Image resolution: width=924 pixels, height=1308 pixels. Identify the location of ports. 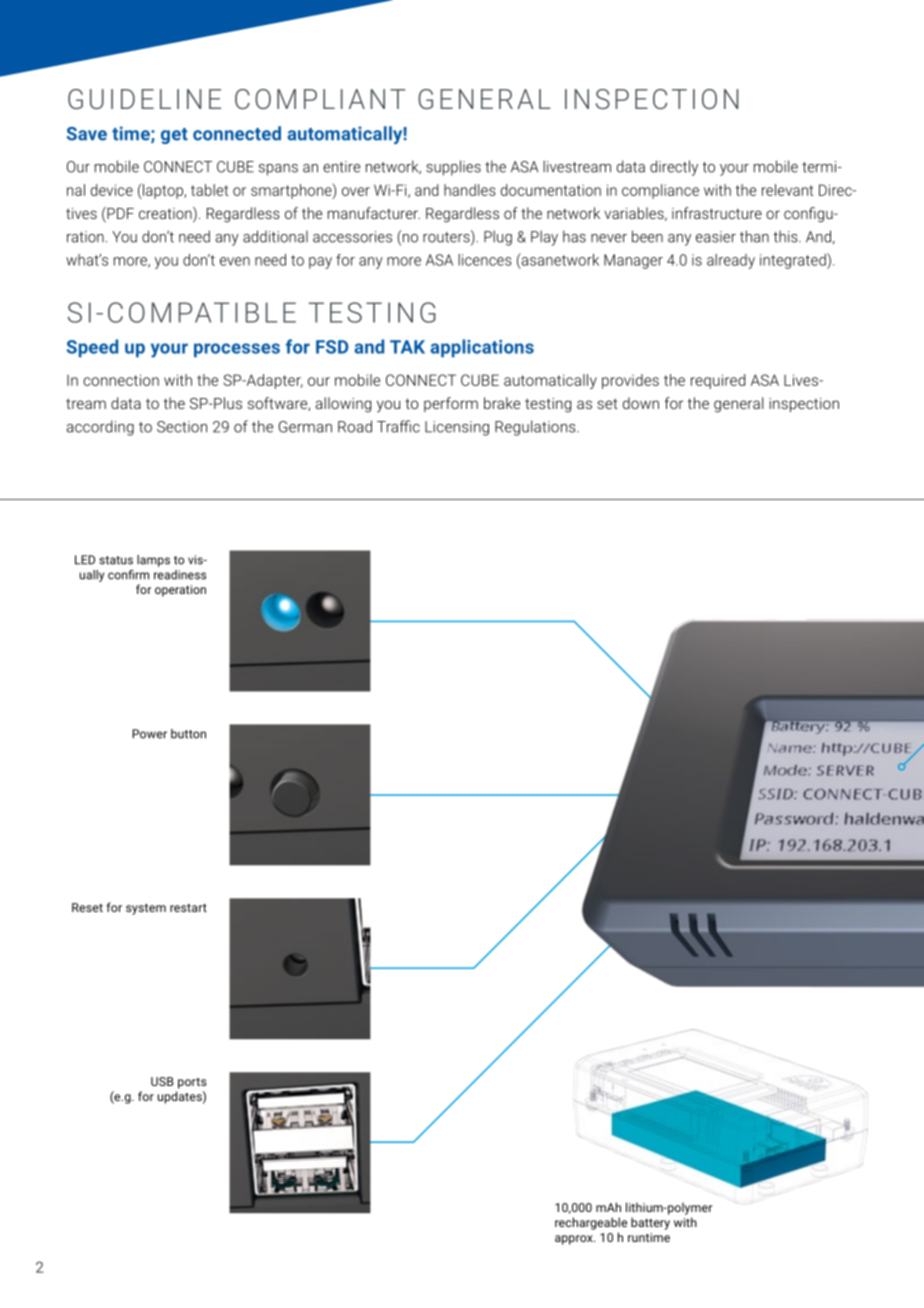
(192, 1083).
